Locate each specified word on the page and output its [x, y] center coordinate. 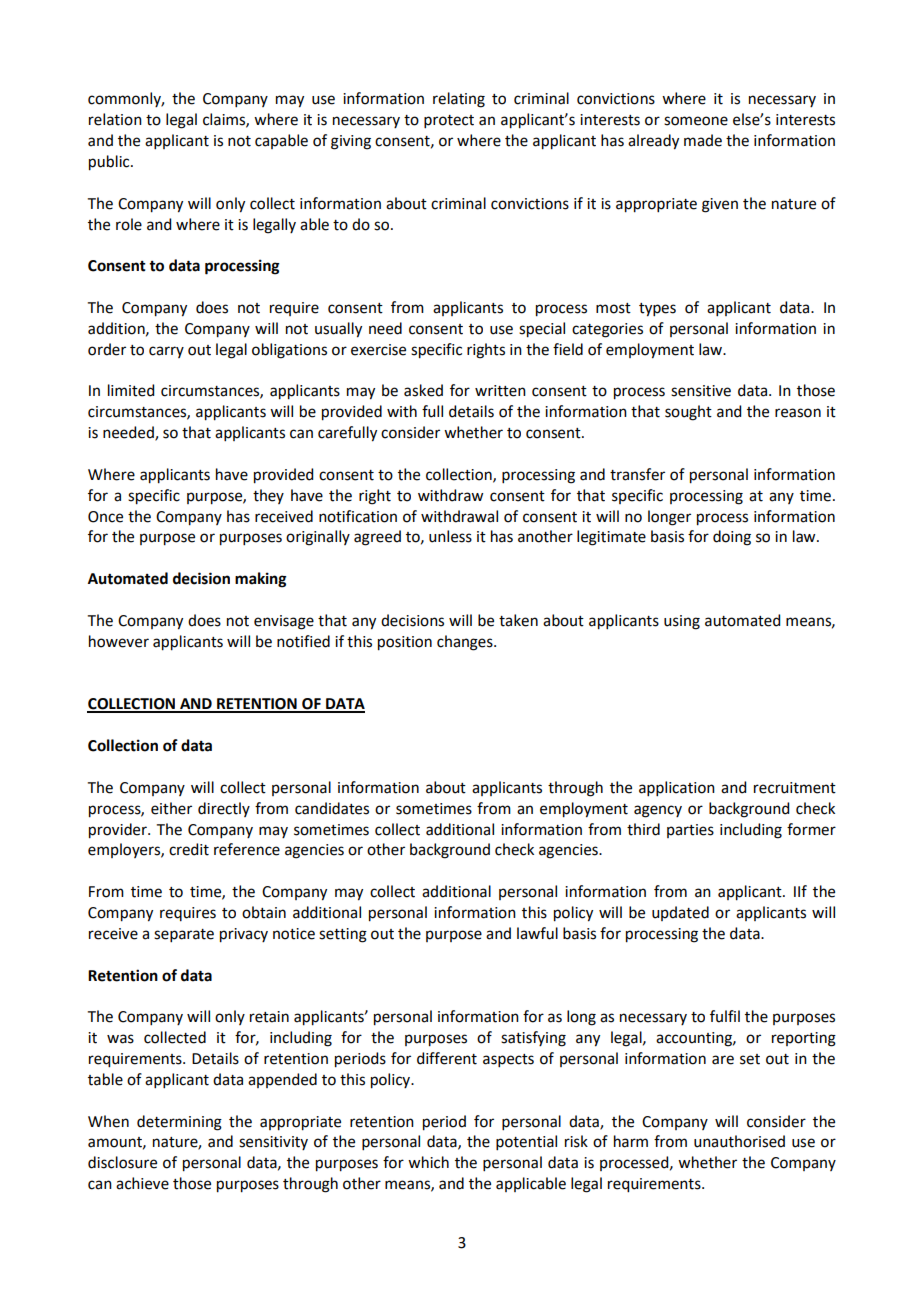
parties [690, 831]
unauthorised [739, 1141]
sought [688, 413]
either [171, 808]
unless [450, 536]
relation [115, 119]
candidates [332, 808]
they [268, 496]
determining [179, 1123]
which [428, 1162]
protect [449, 121]
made [703, 140]
